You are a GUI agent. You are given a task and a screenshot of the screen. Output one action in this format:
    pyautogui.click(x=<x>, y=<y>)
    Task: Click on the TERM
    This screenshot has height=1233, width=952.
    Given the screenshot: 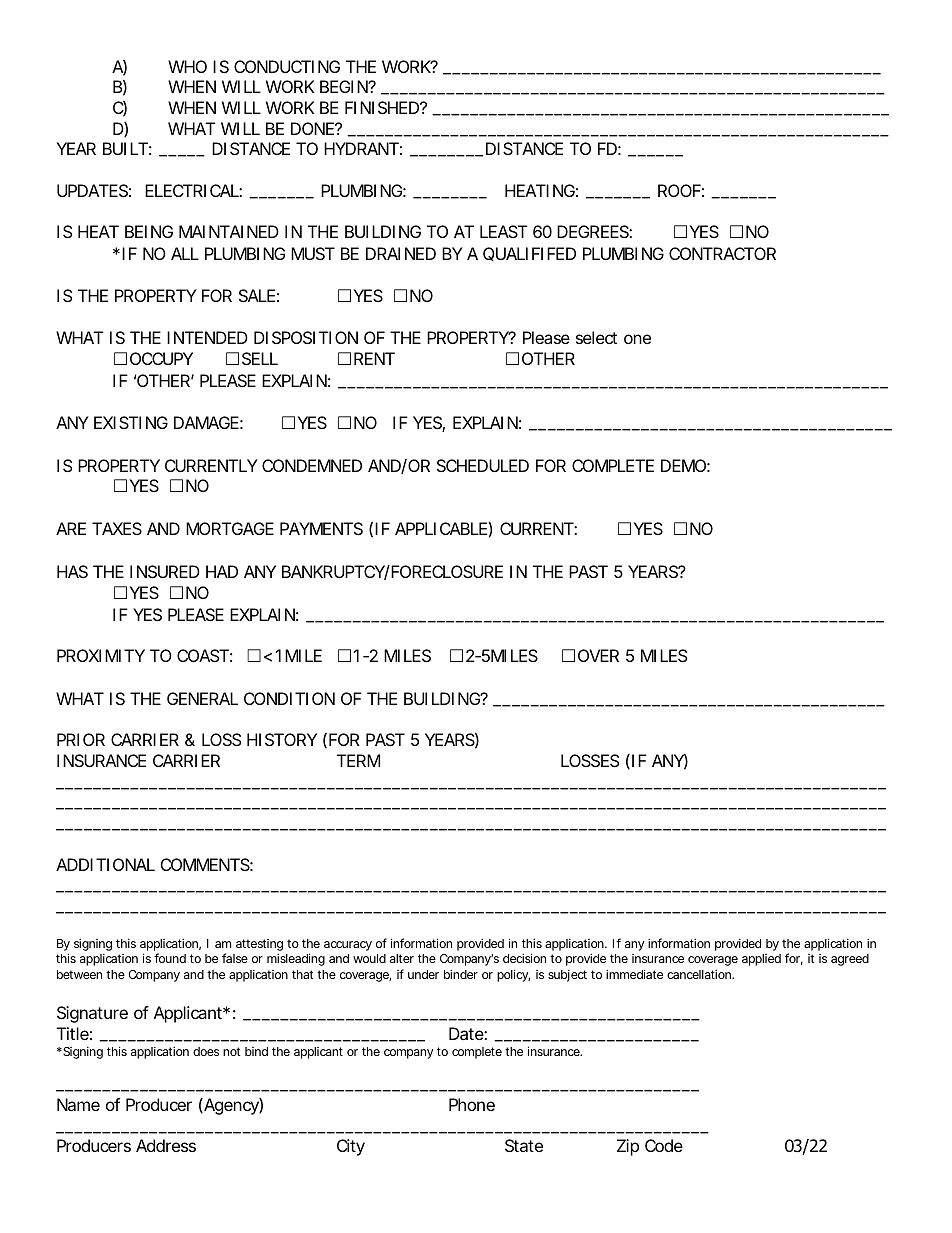 What is the action you would take?
    pyautogui.click(x=358, y=760)
